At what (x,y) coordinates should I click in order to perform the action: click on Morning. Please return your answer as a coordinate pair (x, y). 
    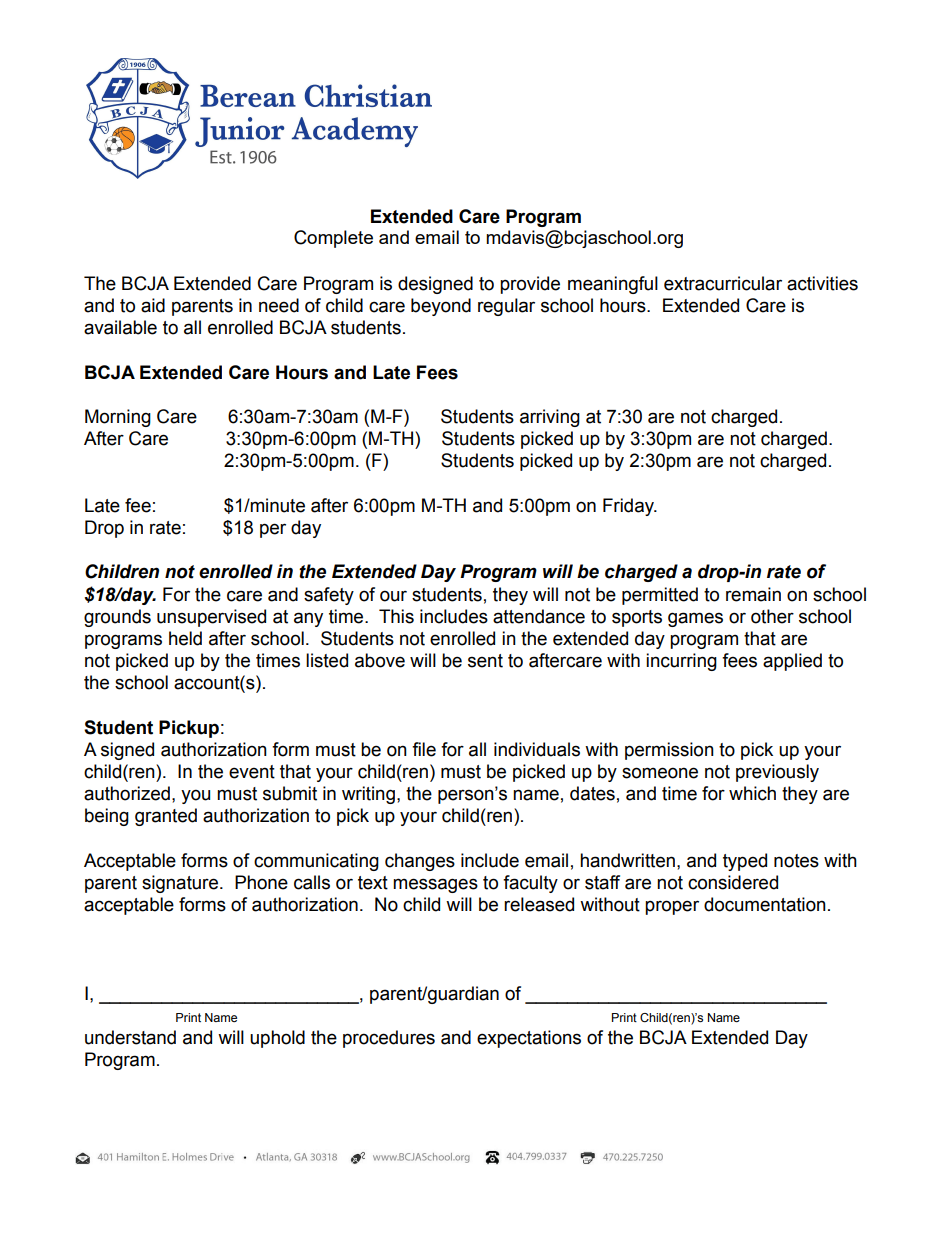
    Looking at the image, I should click on (118, 418).
